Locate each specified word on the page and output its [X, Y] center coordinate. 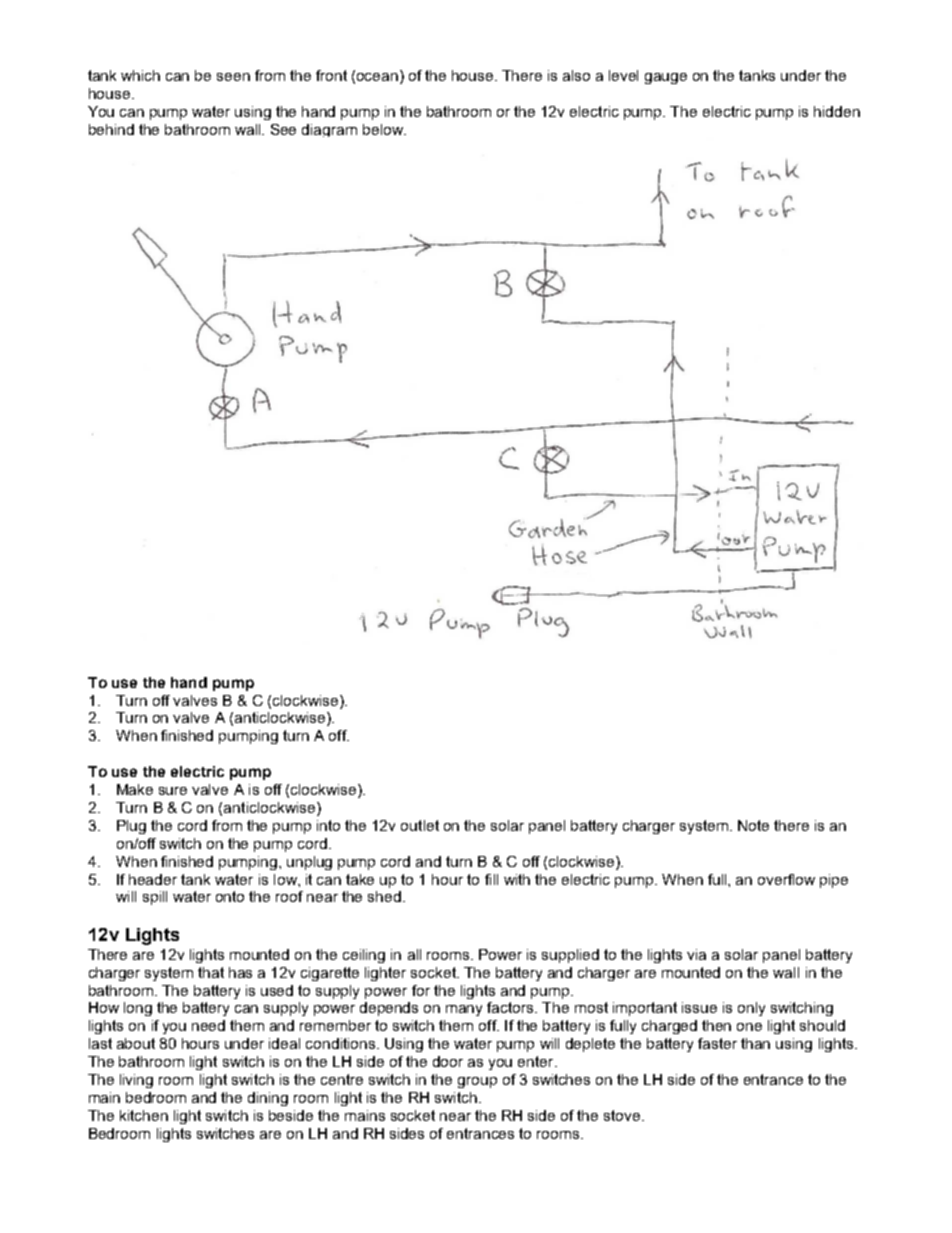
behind [111, 129]
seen [233, 77]
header [153, 879]
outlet [420, 825]
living [136, 1081]
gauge [666, 78]
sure [173, 791]
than [755, 1043]
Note [753, 825]
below [384, 129]
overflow [786, 879]
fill [491, 879]
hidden [837, 111]
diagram [329, 130]
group [477, 1082]
